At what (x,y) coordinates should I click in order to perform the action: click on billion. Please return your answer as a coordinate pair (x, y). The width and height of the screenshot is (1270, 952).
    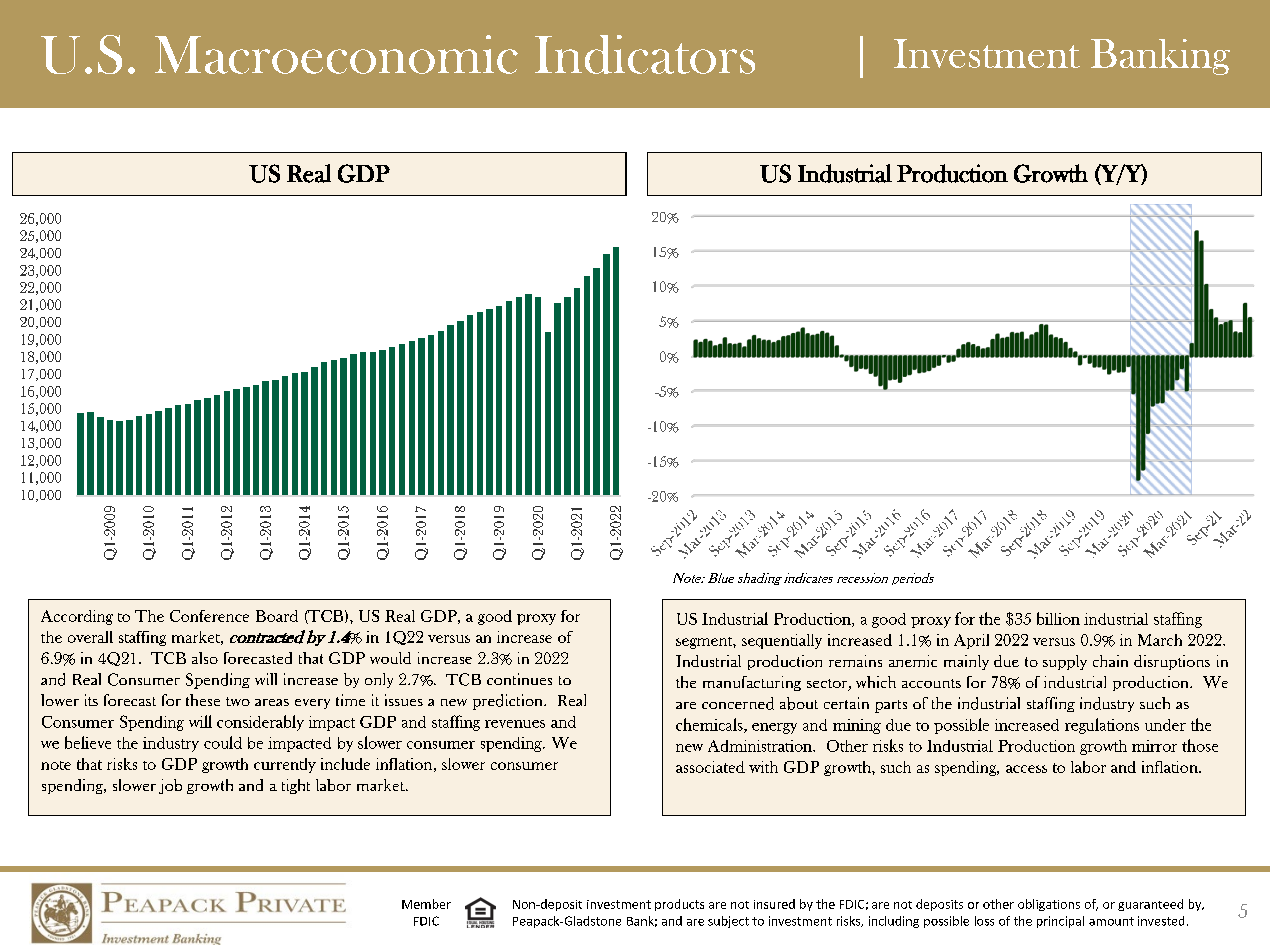
    Looking at the image, I should click on (1058, 618).
